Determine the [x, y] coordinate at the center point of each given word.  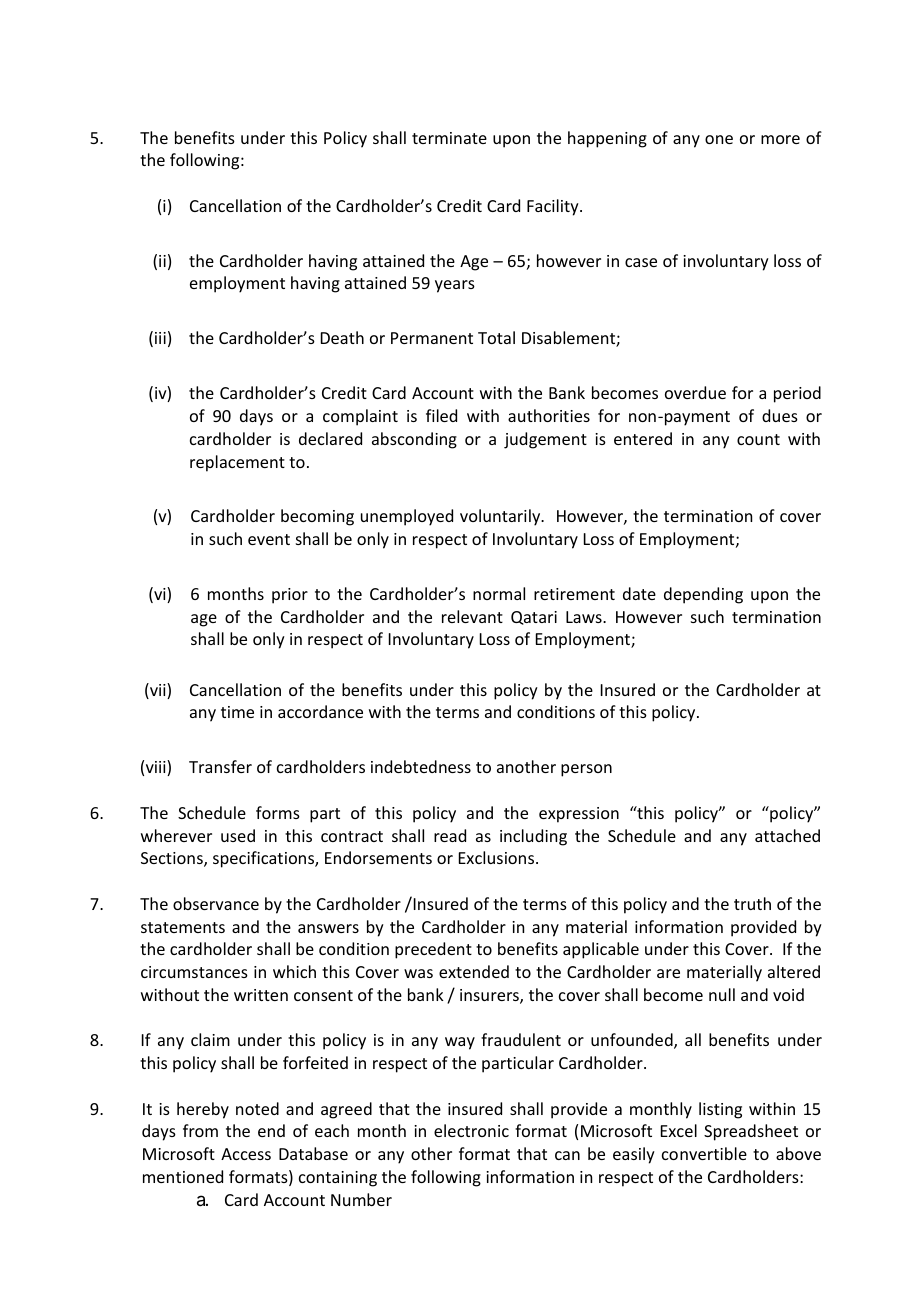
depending [703, 595]
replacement [237, 463]
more [780, 139]
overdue [695, 392]
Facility [554, 207]
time [237, 712]
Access [246, 1154]
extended [474, 971]
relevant [472, 616]
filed [441, 415]
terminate [449, 138]
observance [216, 903]
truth [752, 903]
